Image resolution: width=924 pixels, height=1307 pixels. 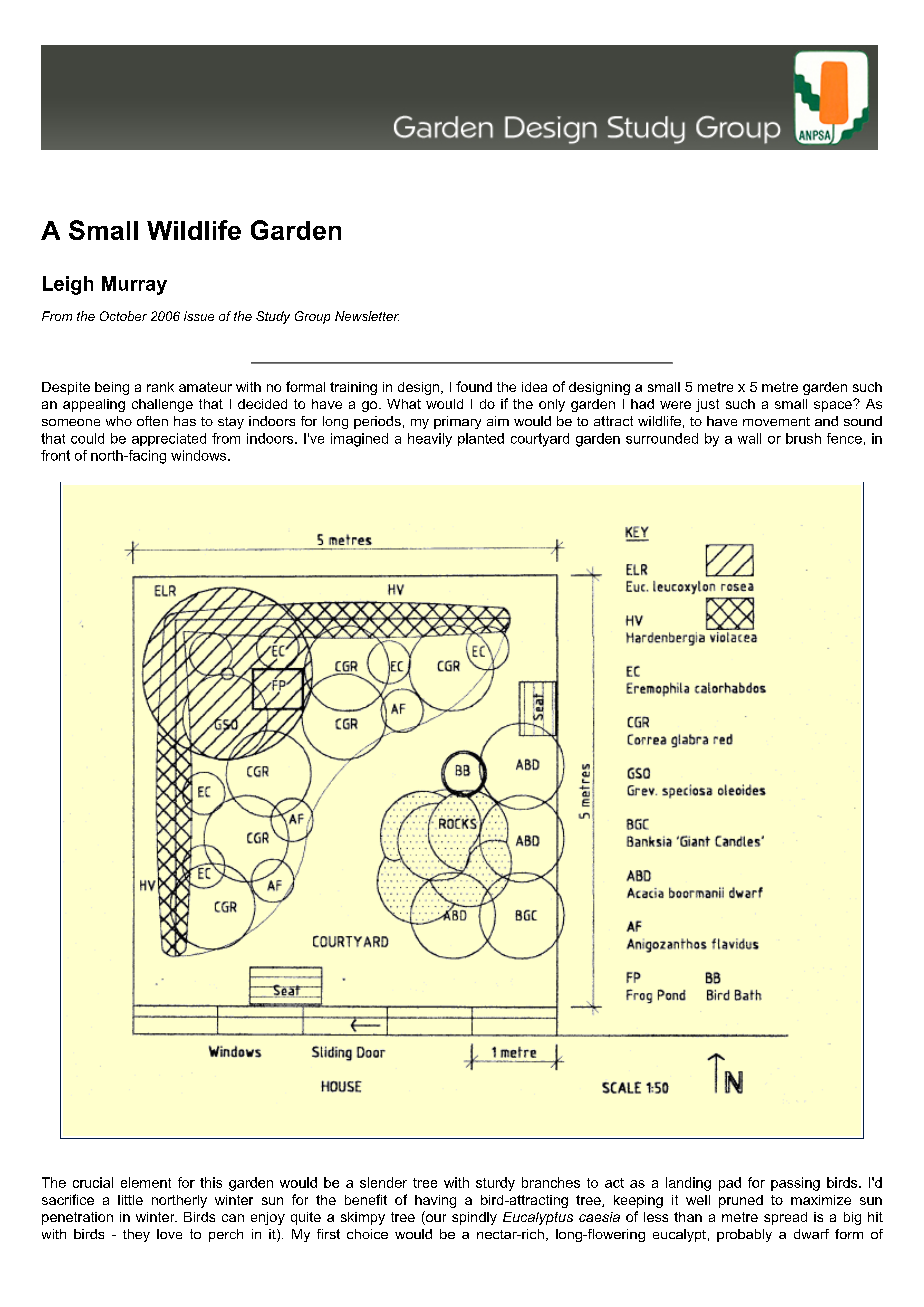 What do you see at coordinates (200, 455) in the document?
I see `windows` at bounding box center [200, 455].
